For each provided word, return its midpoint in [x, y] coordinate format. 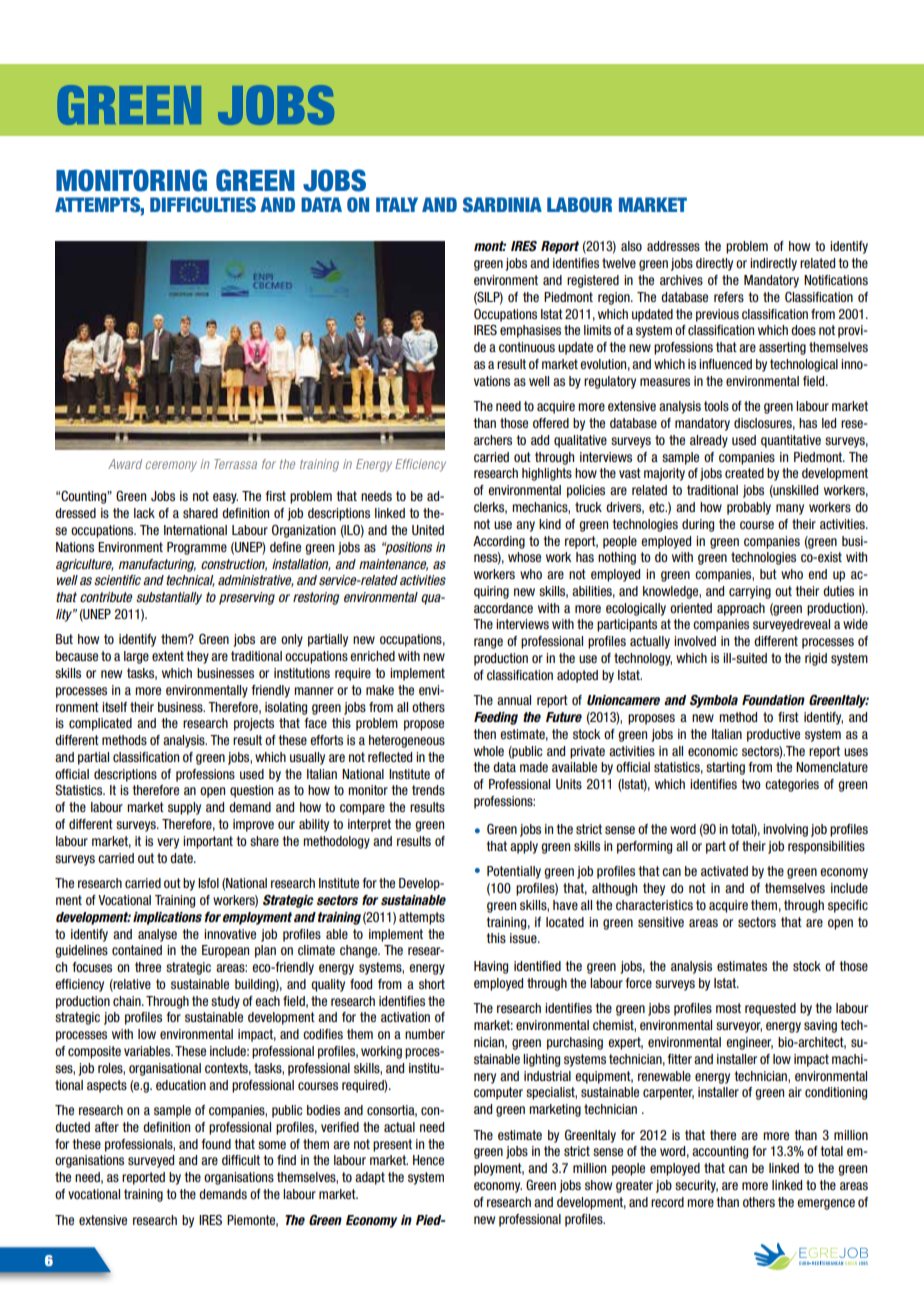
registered [593, 281]
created [744, 473]
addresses [673, 246]
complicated [100, 724]
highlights [547, 474]
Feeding [496, 718]
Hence [428, 1160]
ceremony [171, 466]
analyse [157, 935]
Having [491, 967]
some [272, 1145]
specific [848, 906]
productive [773, 735]
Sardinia [502, 205]
